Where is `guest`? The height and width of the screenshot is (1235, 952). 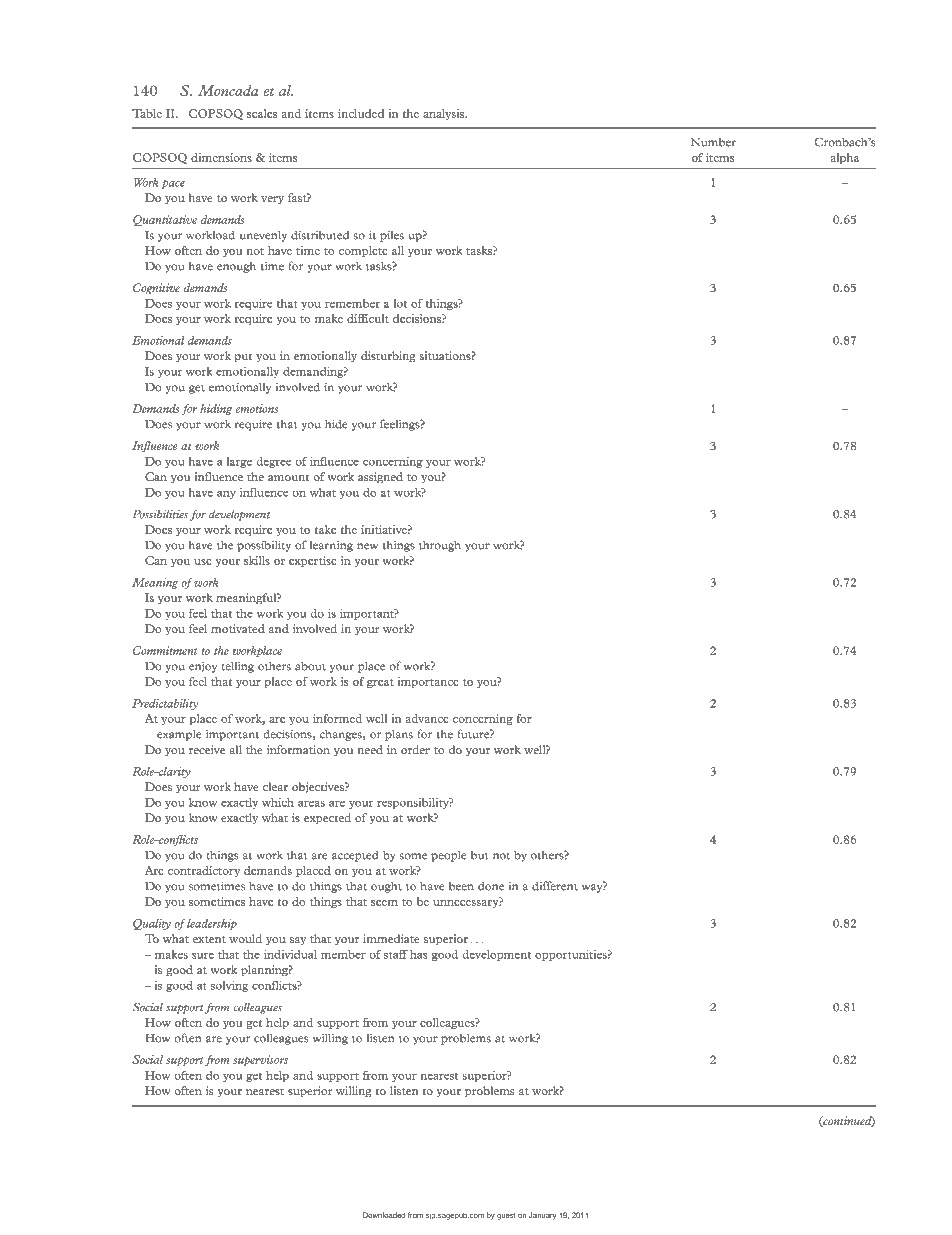 guest is located at coordinates (506, 1216).
